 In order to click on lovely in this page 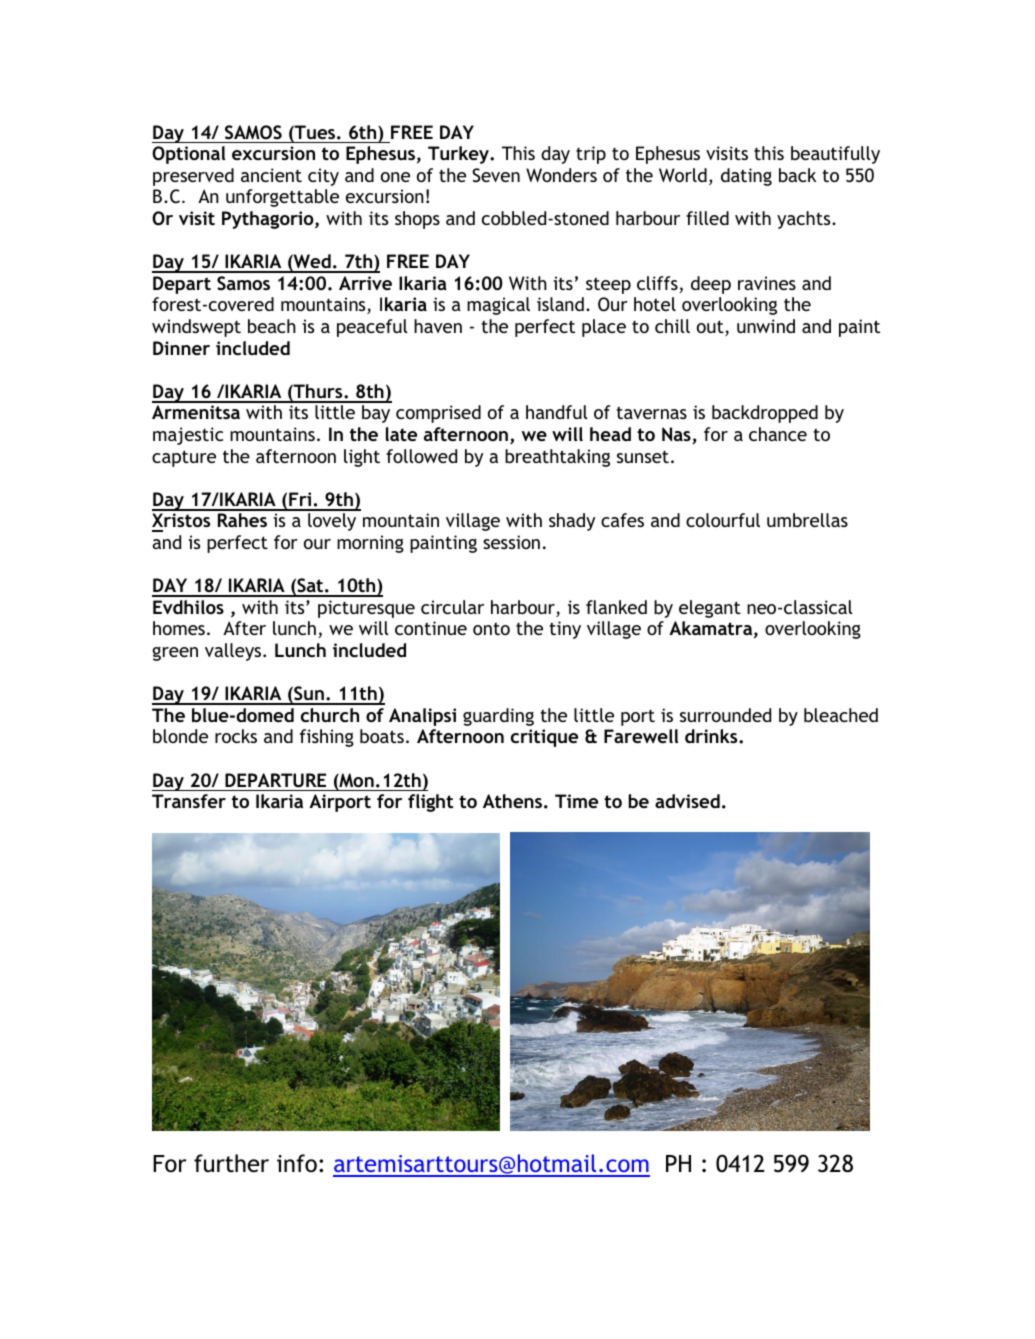, I will do `click(332, 522)`.
